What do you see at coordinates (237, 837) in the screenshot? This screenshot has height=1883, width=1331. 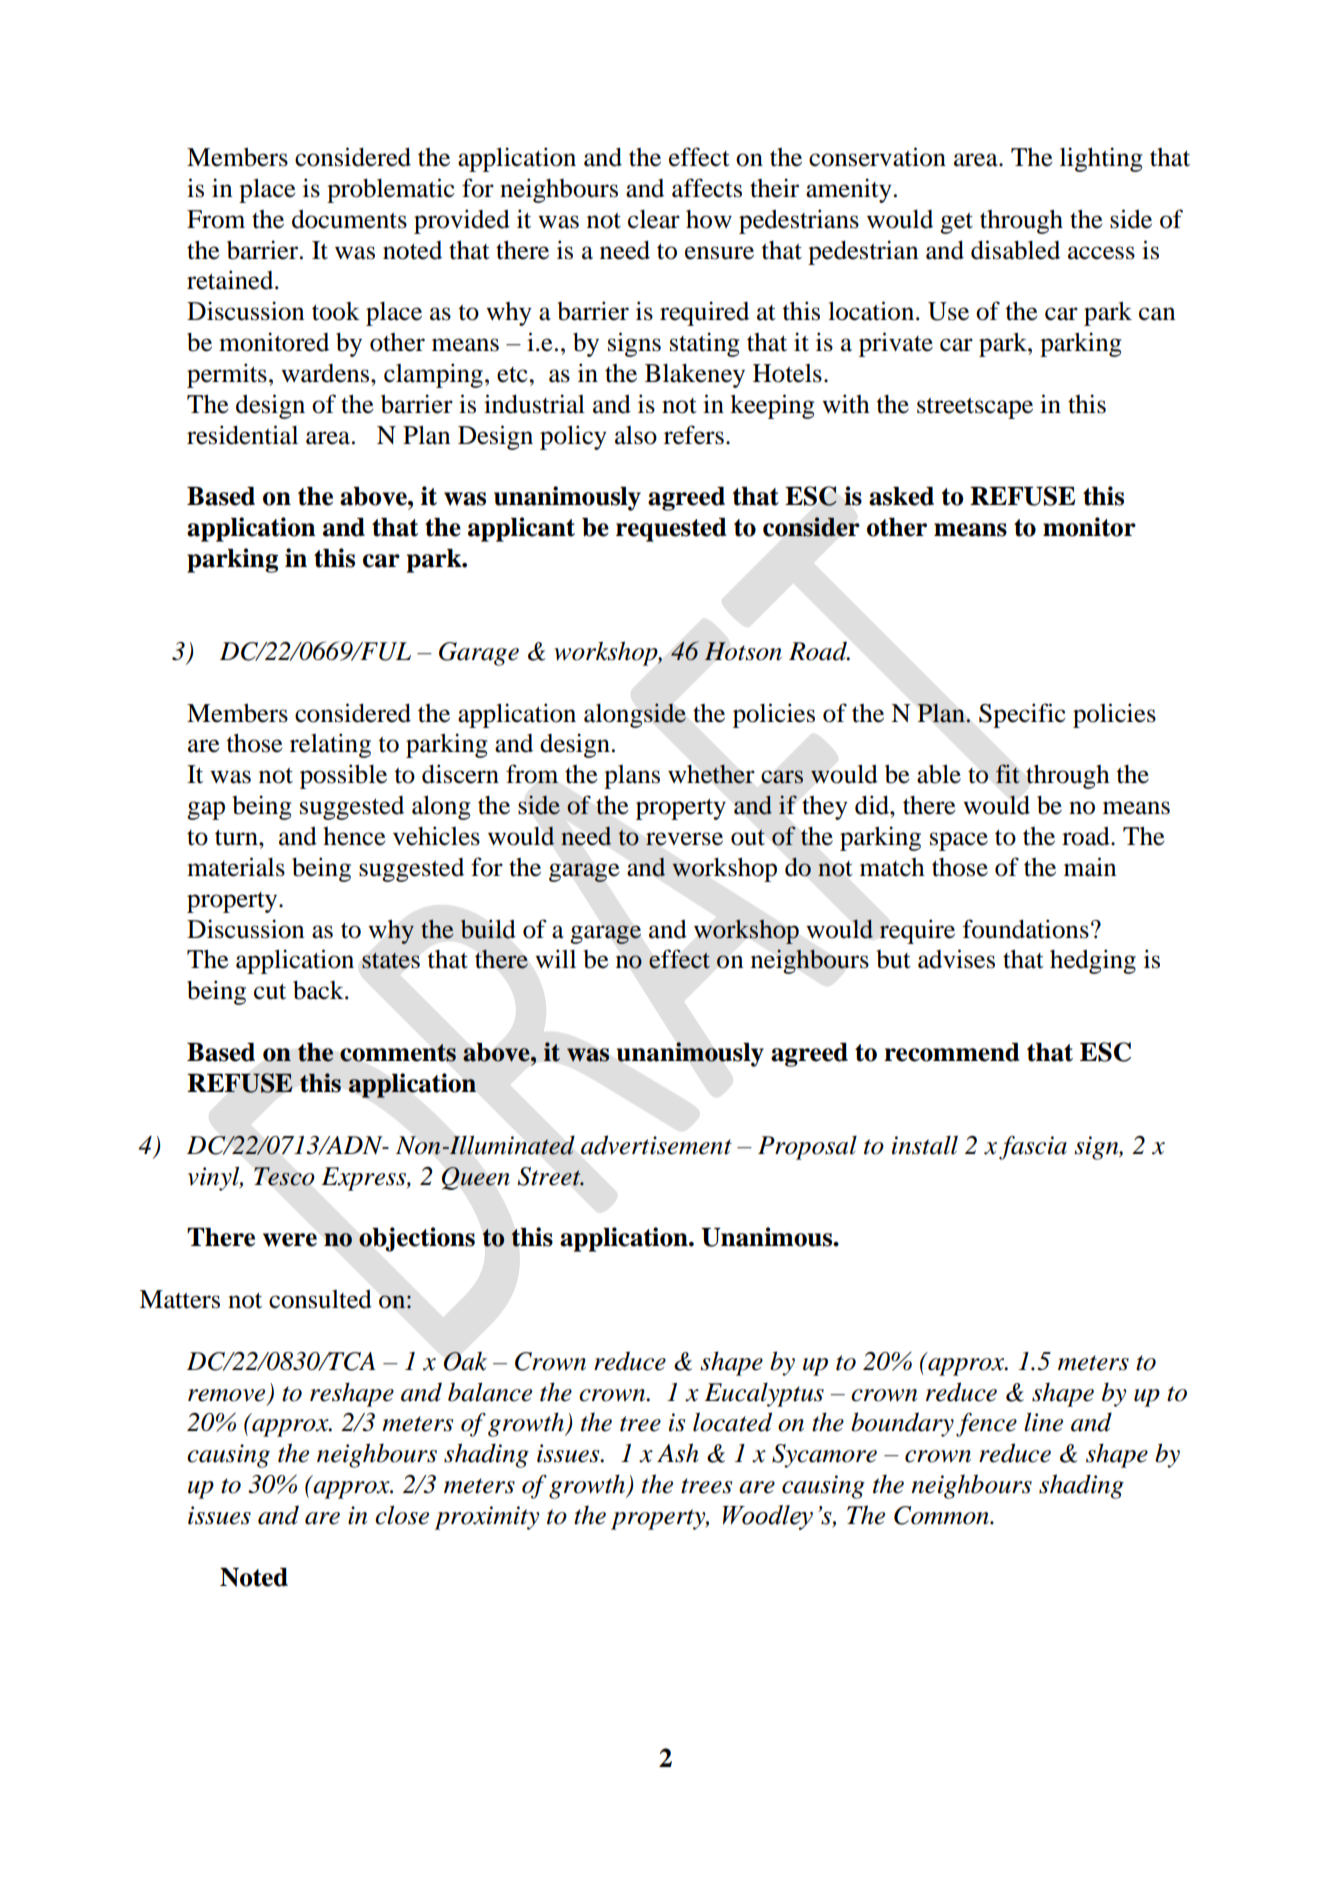 I see `turn` at bounding box center [237, 837].
